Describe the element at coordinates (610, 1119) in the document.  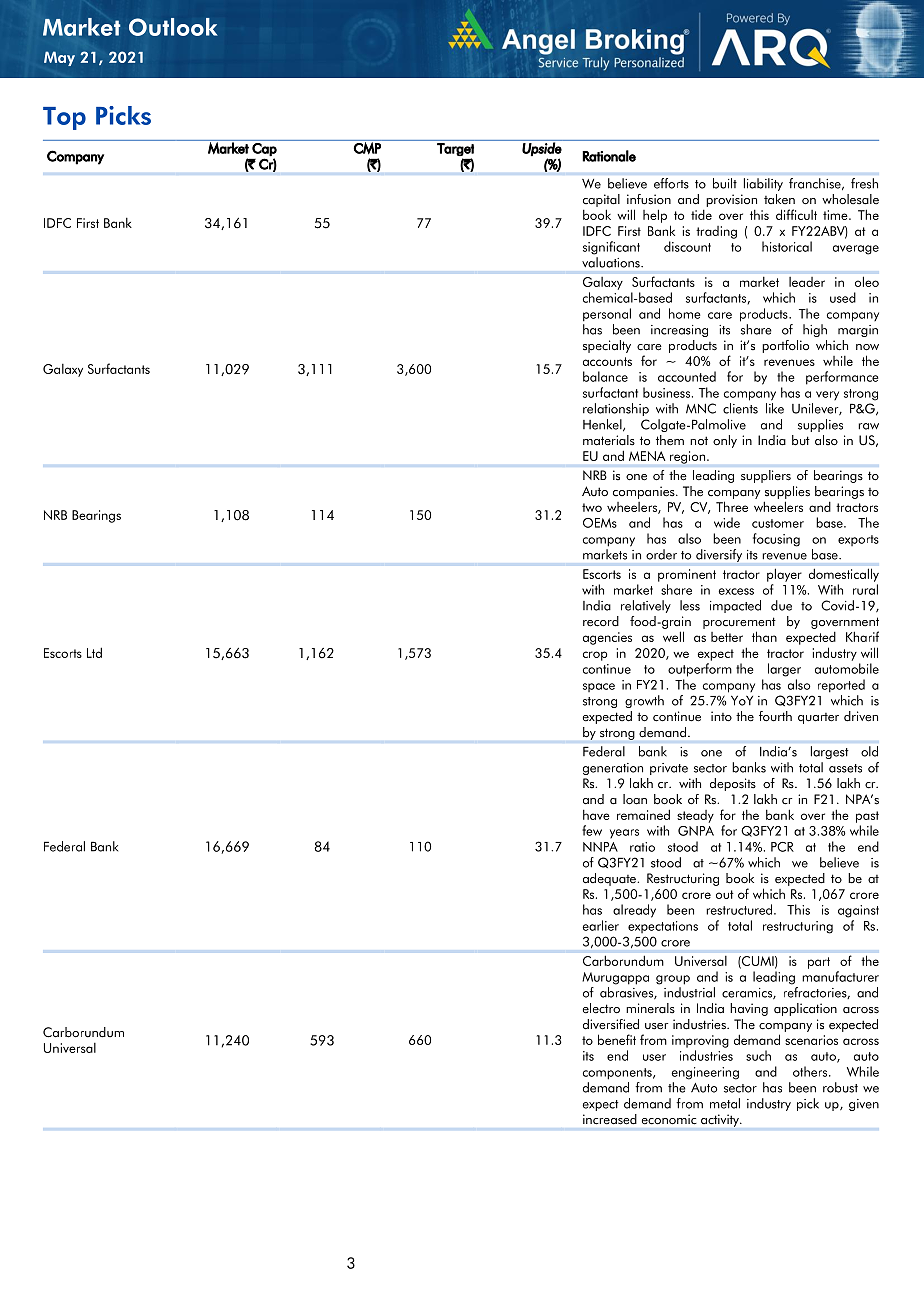
I see `increased` at that location.
